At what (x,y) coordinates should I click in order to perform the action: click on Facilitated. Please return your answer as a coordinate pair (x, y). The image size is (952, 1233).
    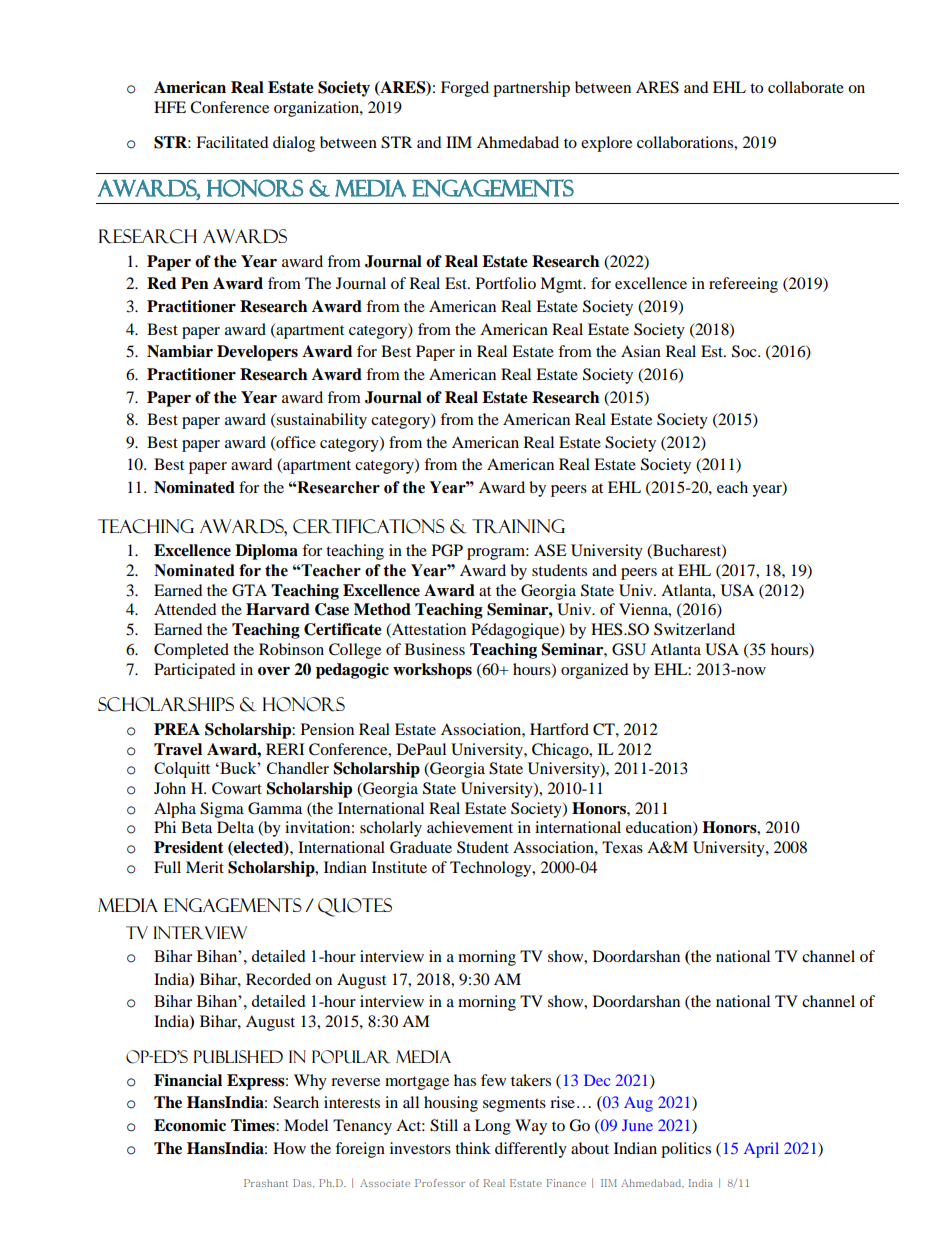
    Looking at the image, I should click on (232, 142).
